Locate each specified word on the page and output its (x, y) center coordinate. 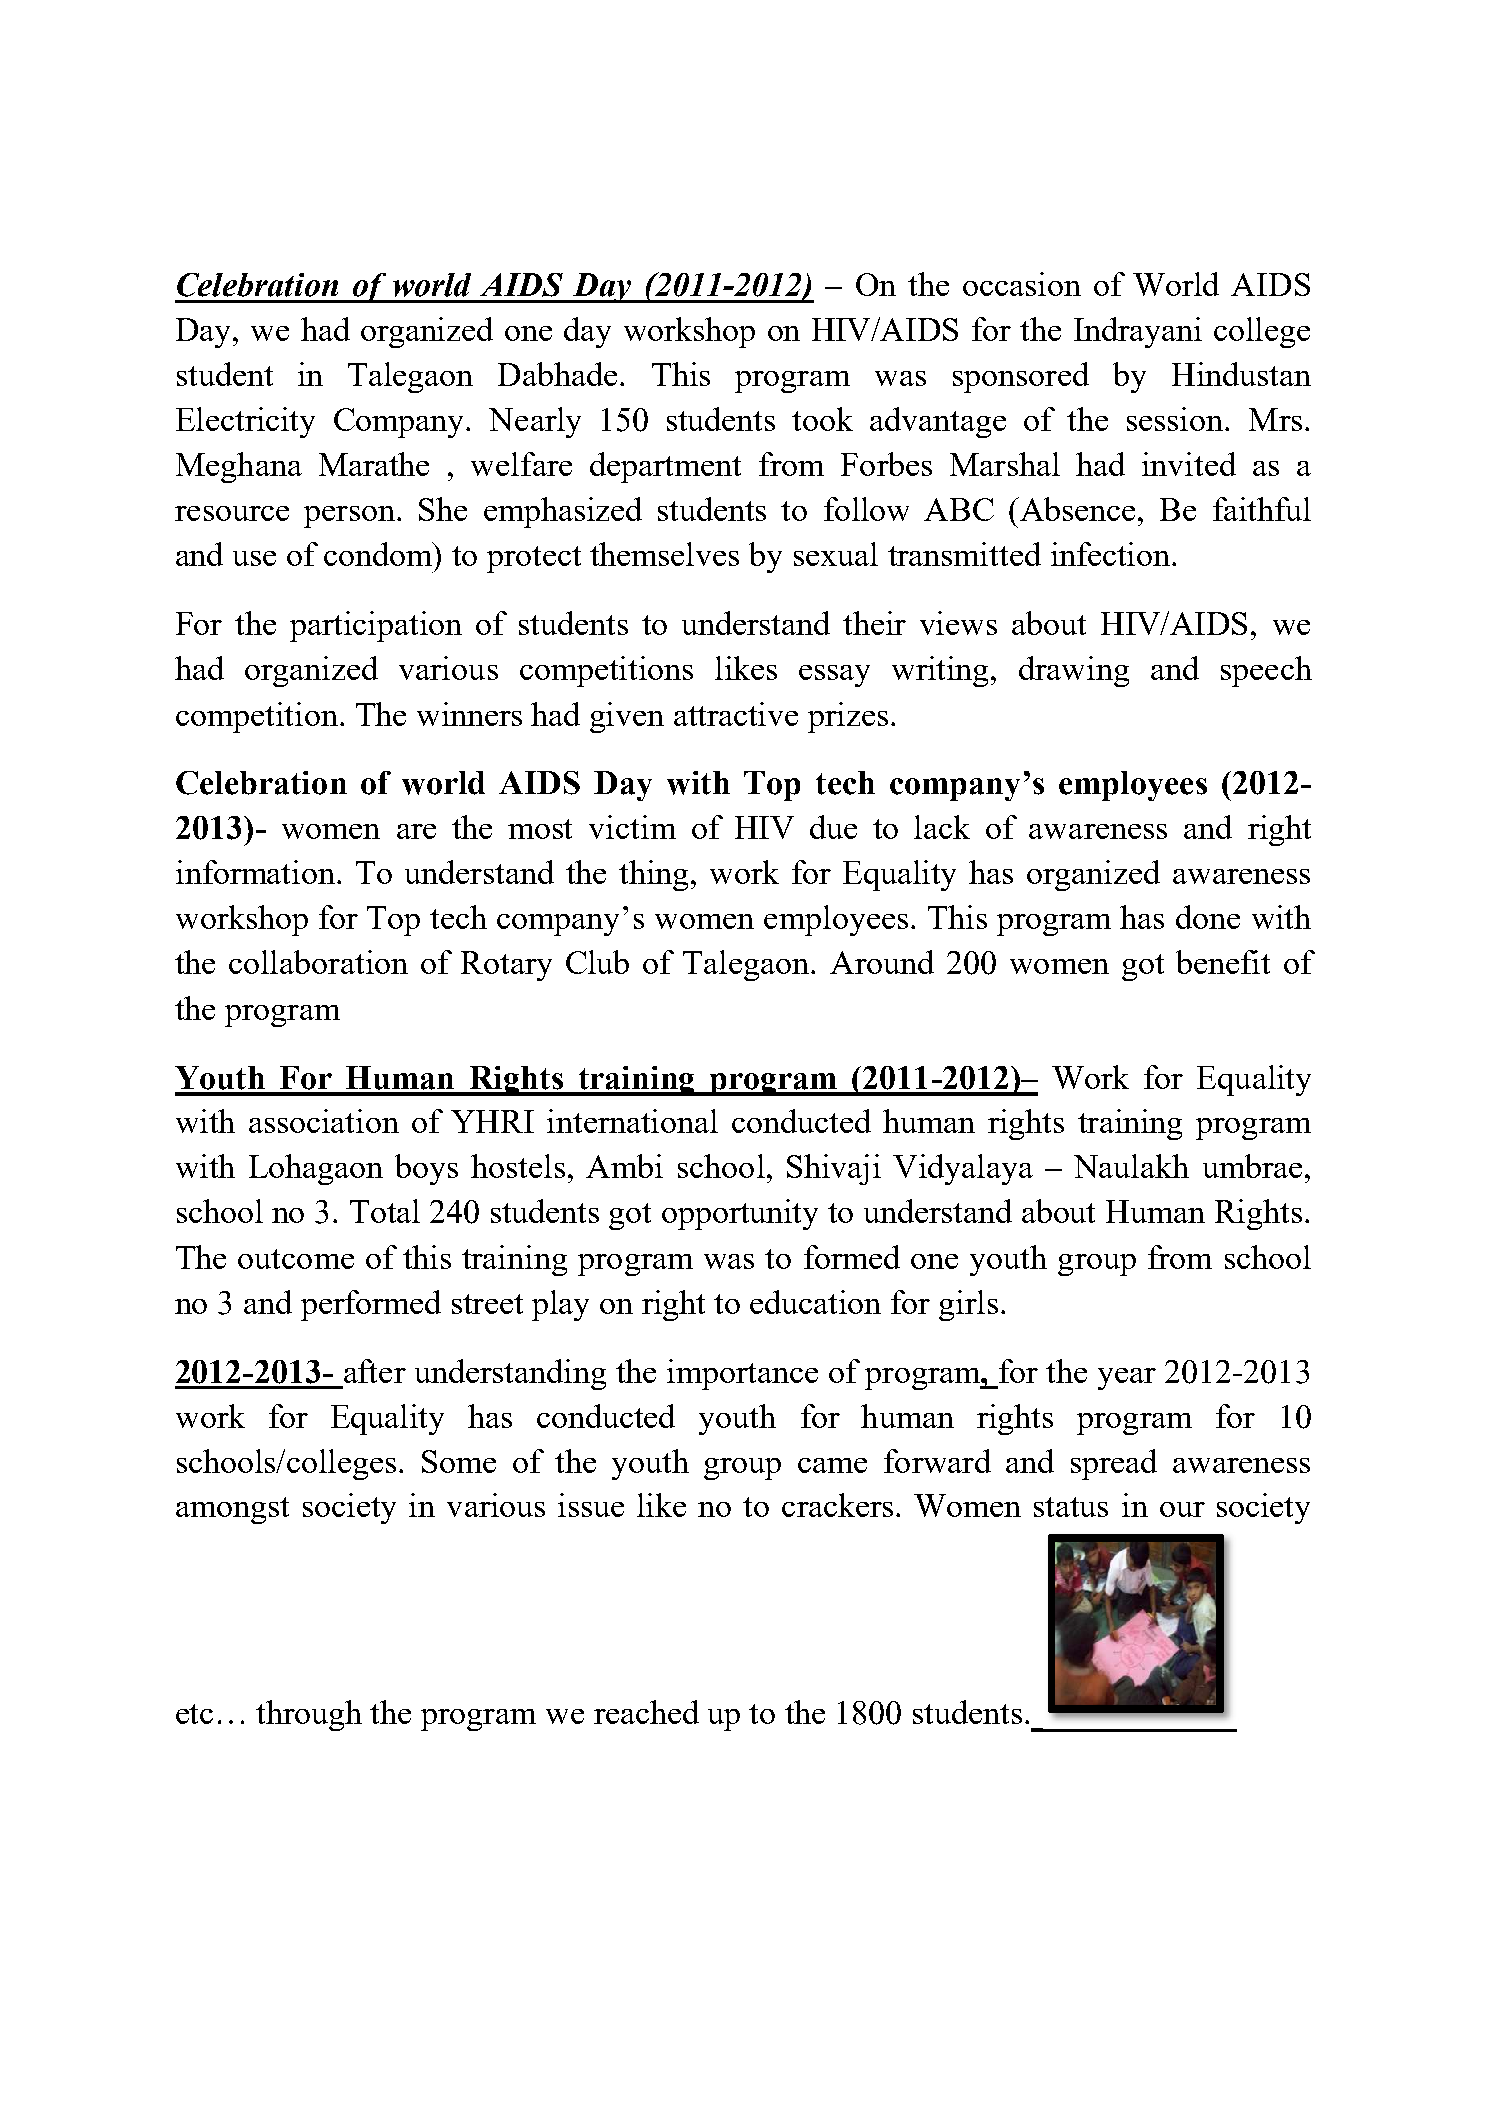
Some (459, 1461)
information (257, 872)
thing (653, 875)
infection (1112, 554)
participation (376, 626)
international (632, 1121)
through (309, 1715)
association (324, 1121)
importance (742, 1374)
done (1208, 917)
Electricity (245, 422)
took (822, 419)
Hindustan (1241, 374)
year (1127, 1379)
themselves (664, 554)
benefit (1223, 962)
